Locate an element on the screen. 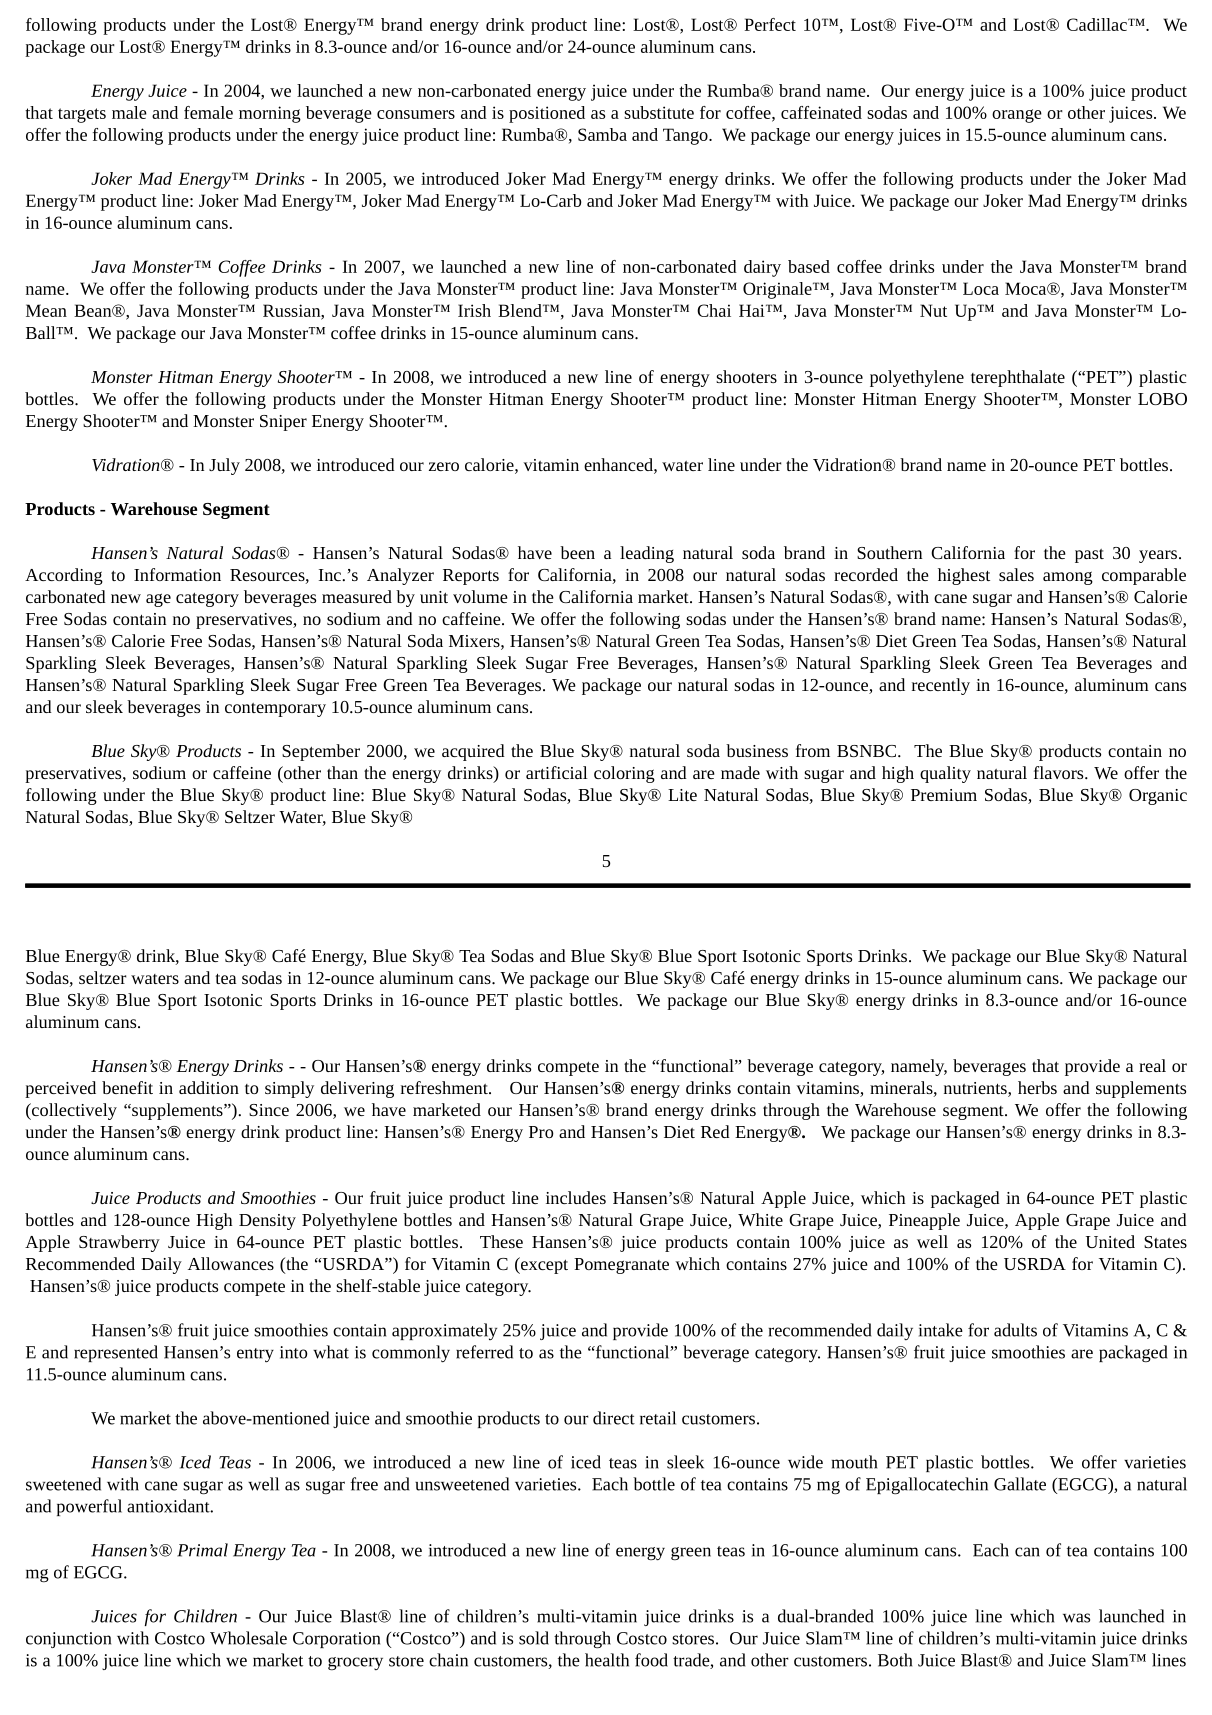 This screenshot has width=1212, height=1715. Cadillac is located at coordinates (1098, 24).
